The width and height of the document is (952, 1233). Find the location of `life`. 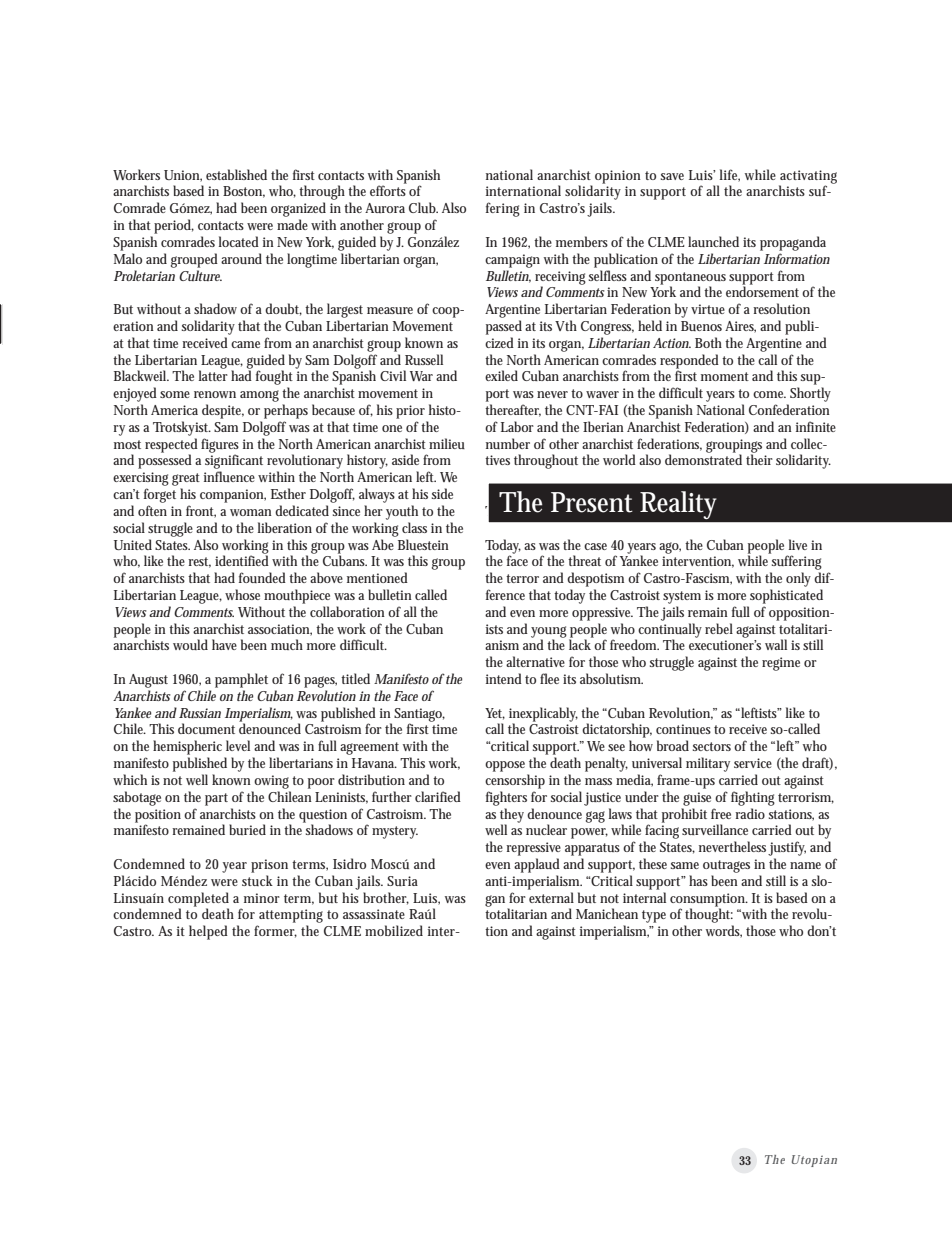

life is located at coordinates (730, 175).
